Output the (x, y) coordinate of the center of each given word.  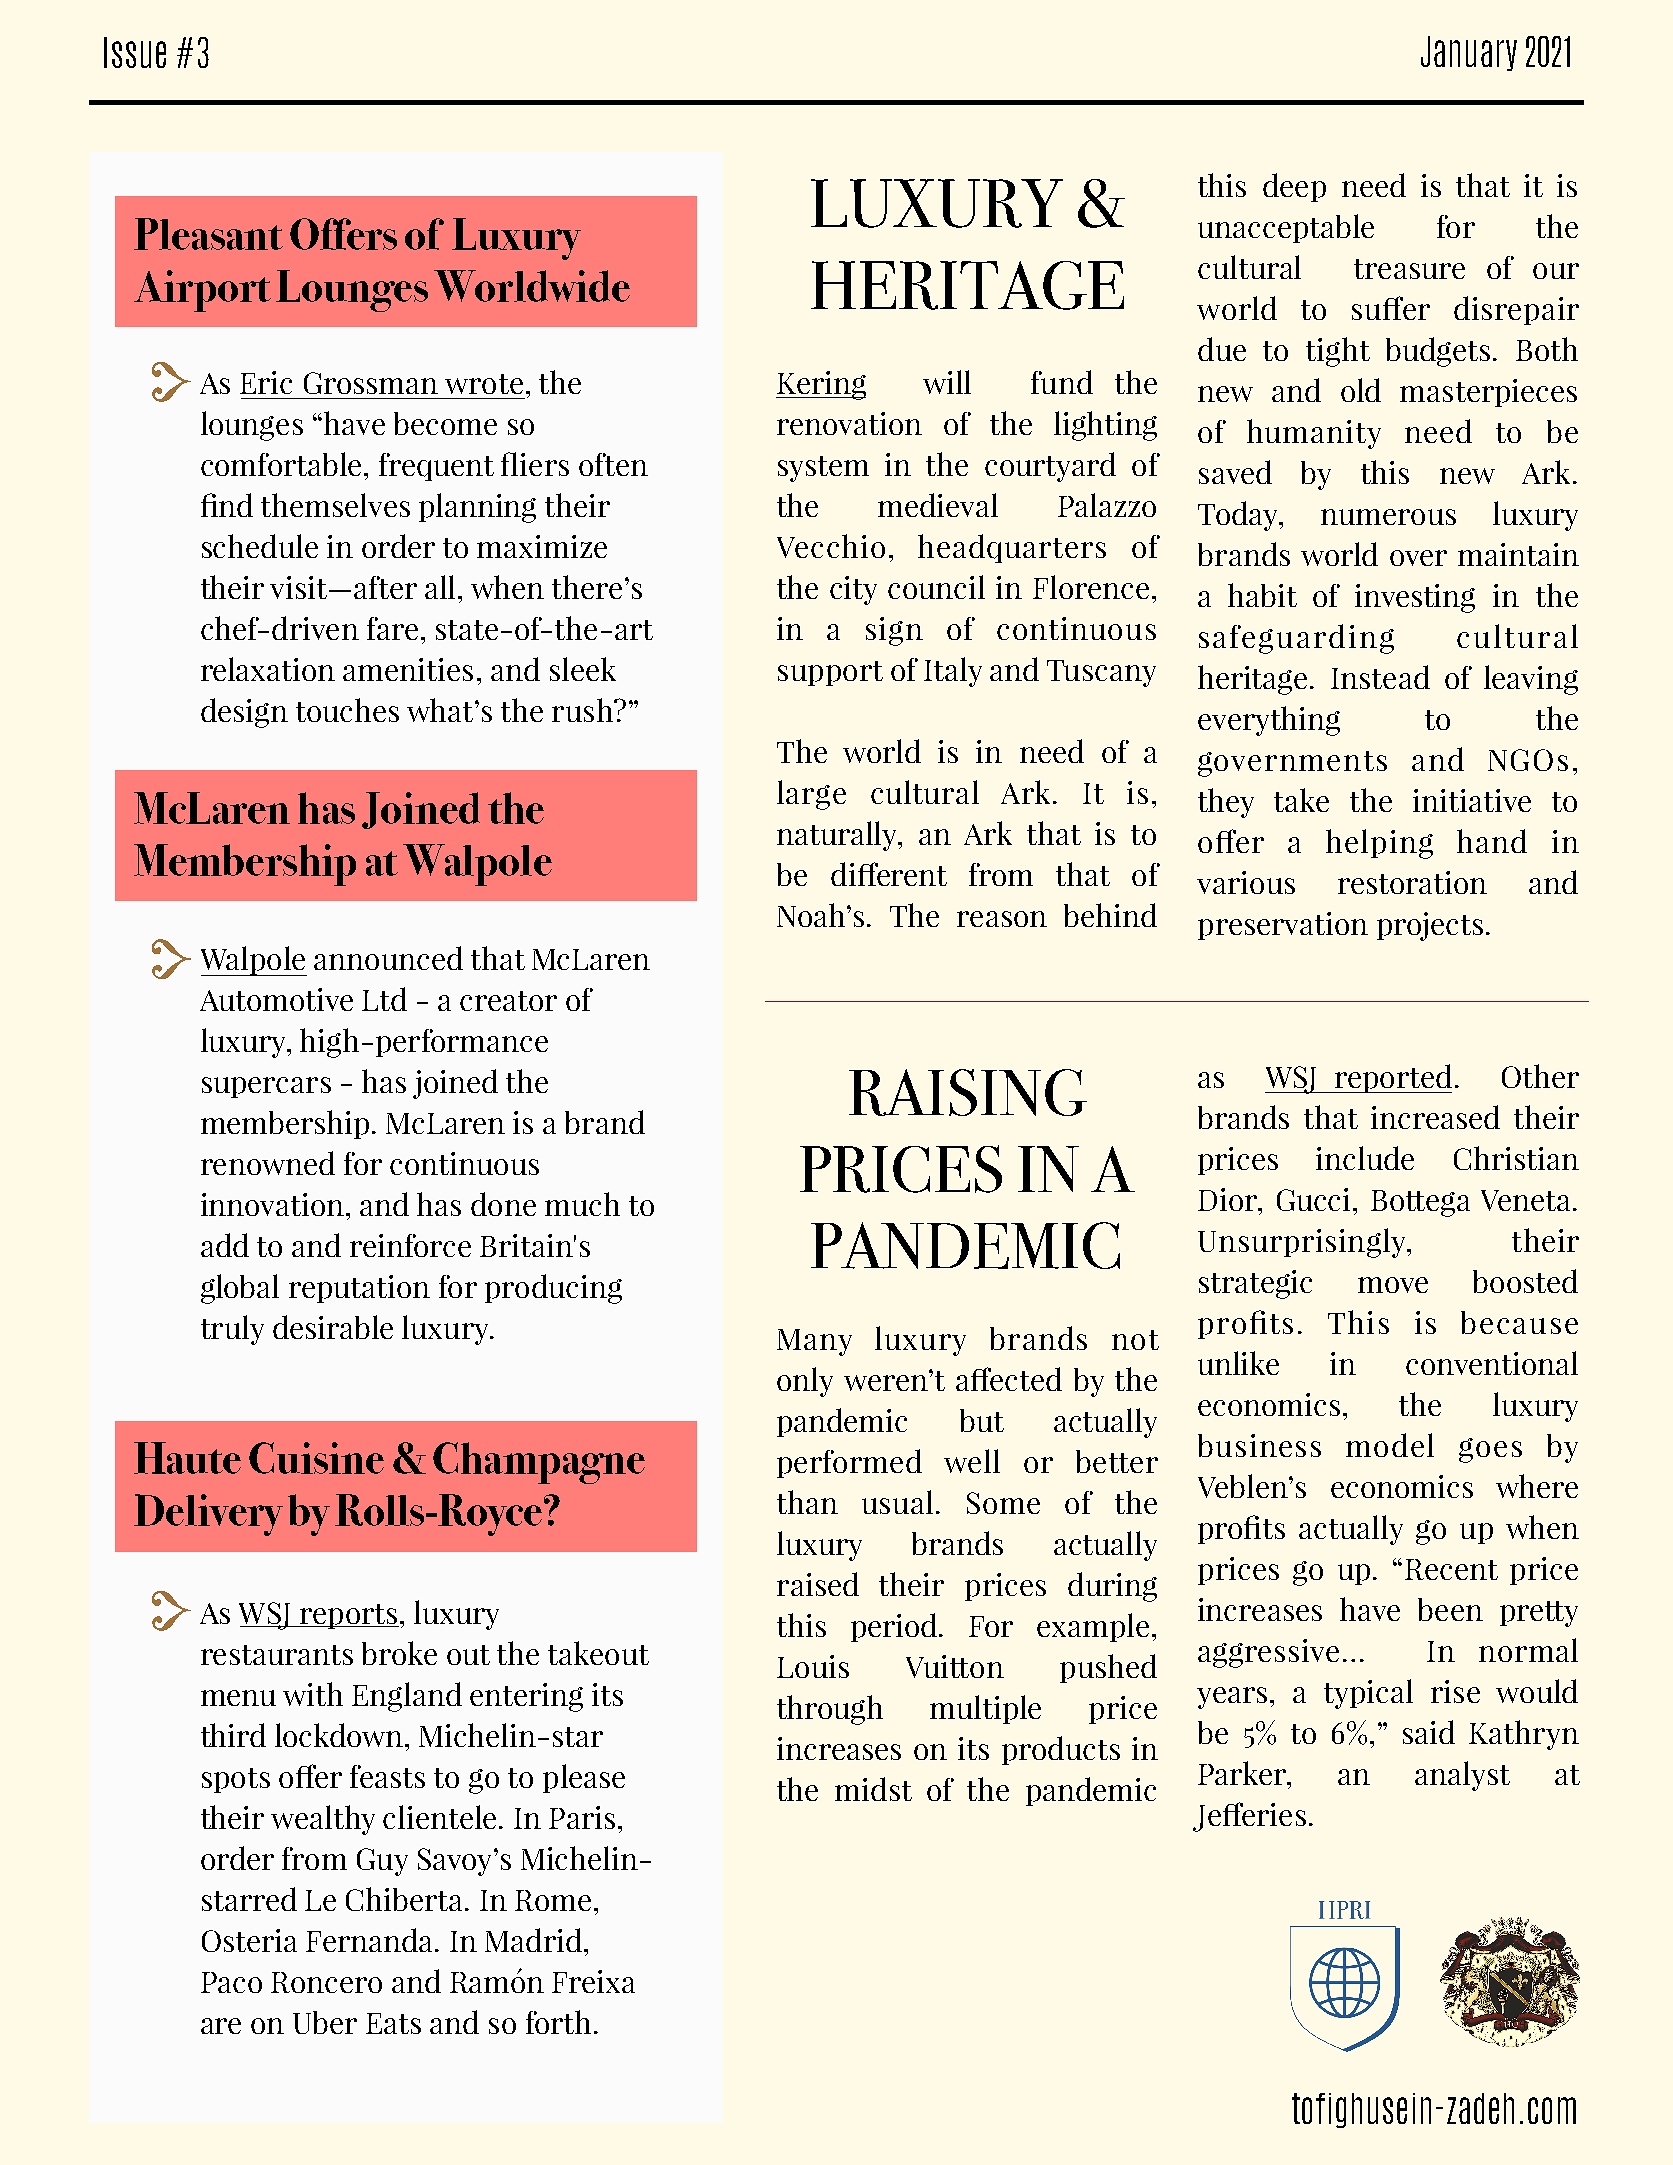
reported (1392, 1078)
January (1469, 53)
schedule (260, 546)
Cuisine (316, 1458)
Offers (343, 234)
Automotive (276, 999)
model (1390, 1445)
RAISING (968, 1092)
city (853, 590)
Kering (821, 385)
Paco (231, 1982)
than (807, 1502)
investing (1415, 598)
